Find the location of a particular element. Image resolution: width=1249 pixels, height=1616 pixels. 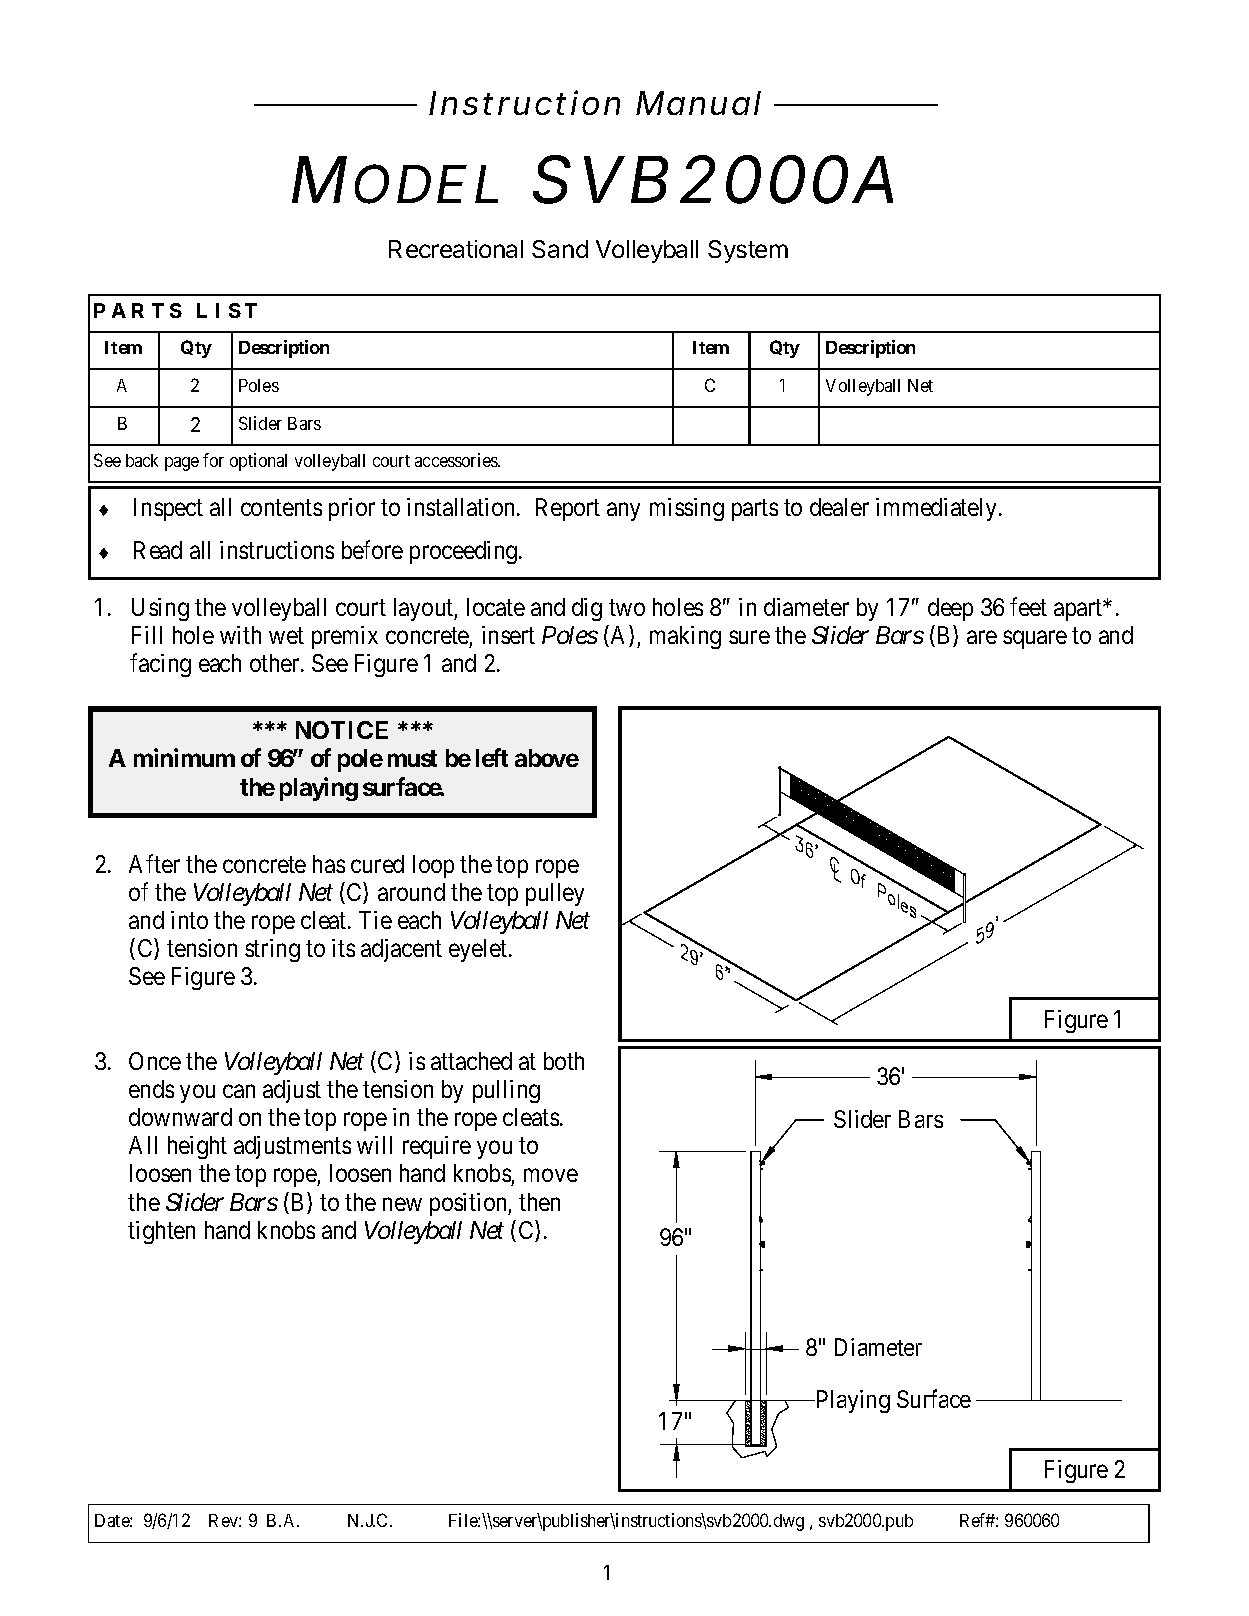

optional is located at coordinates (258, 462).
